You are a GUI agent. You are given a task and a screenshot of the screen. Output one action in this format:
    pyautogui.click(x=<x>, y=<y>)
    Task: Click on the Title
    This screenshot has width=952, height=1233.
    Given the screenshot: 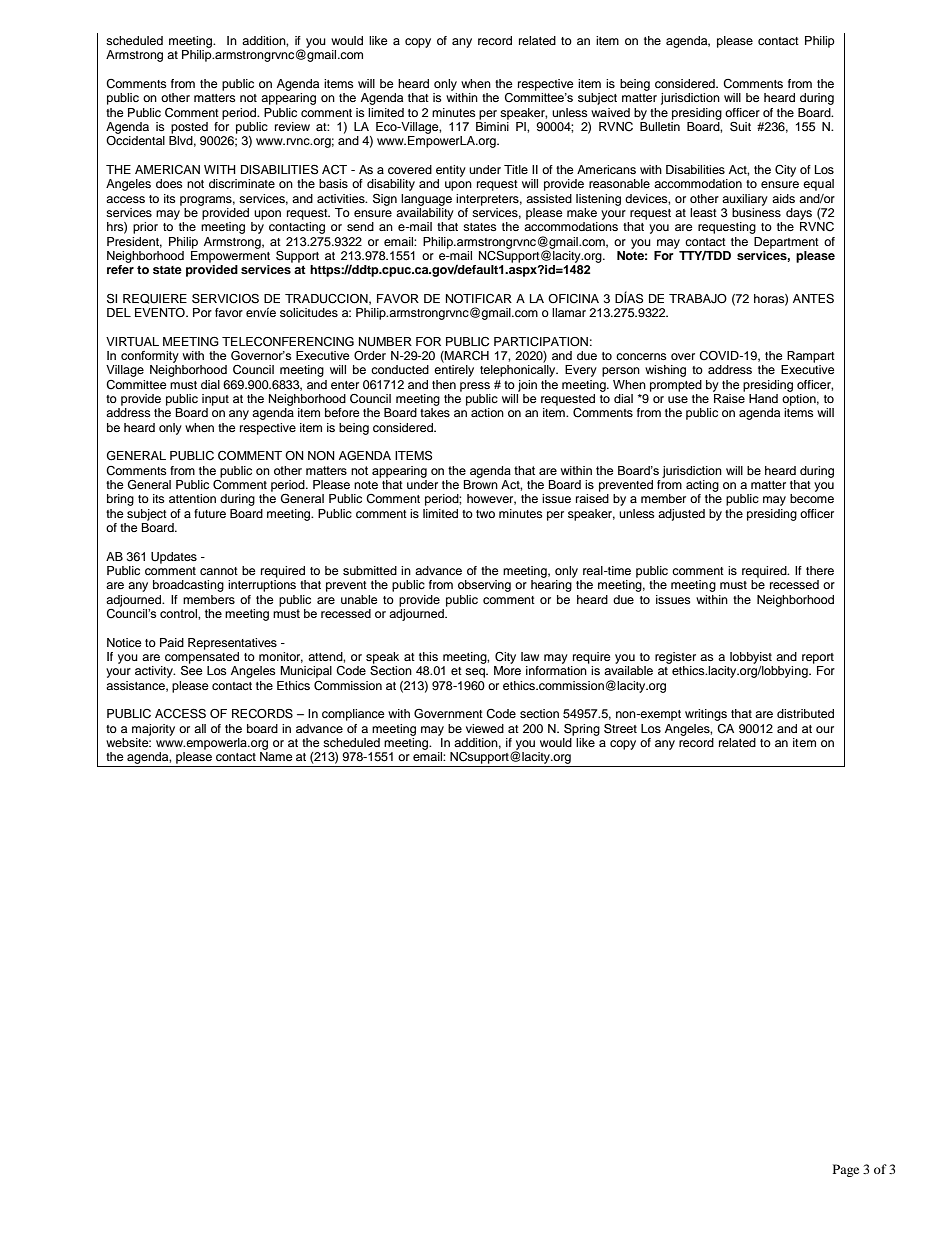 What is the action you would take?
    pyautogui.click(x=516, y=169)
